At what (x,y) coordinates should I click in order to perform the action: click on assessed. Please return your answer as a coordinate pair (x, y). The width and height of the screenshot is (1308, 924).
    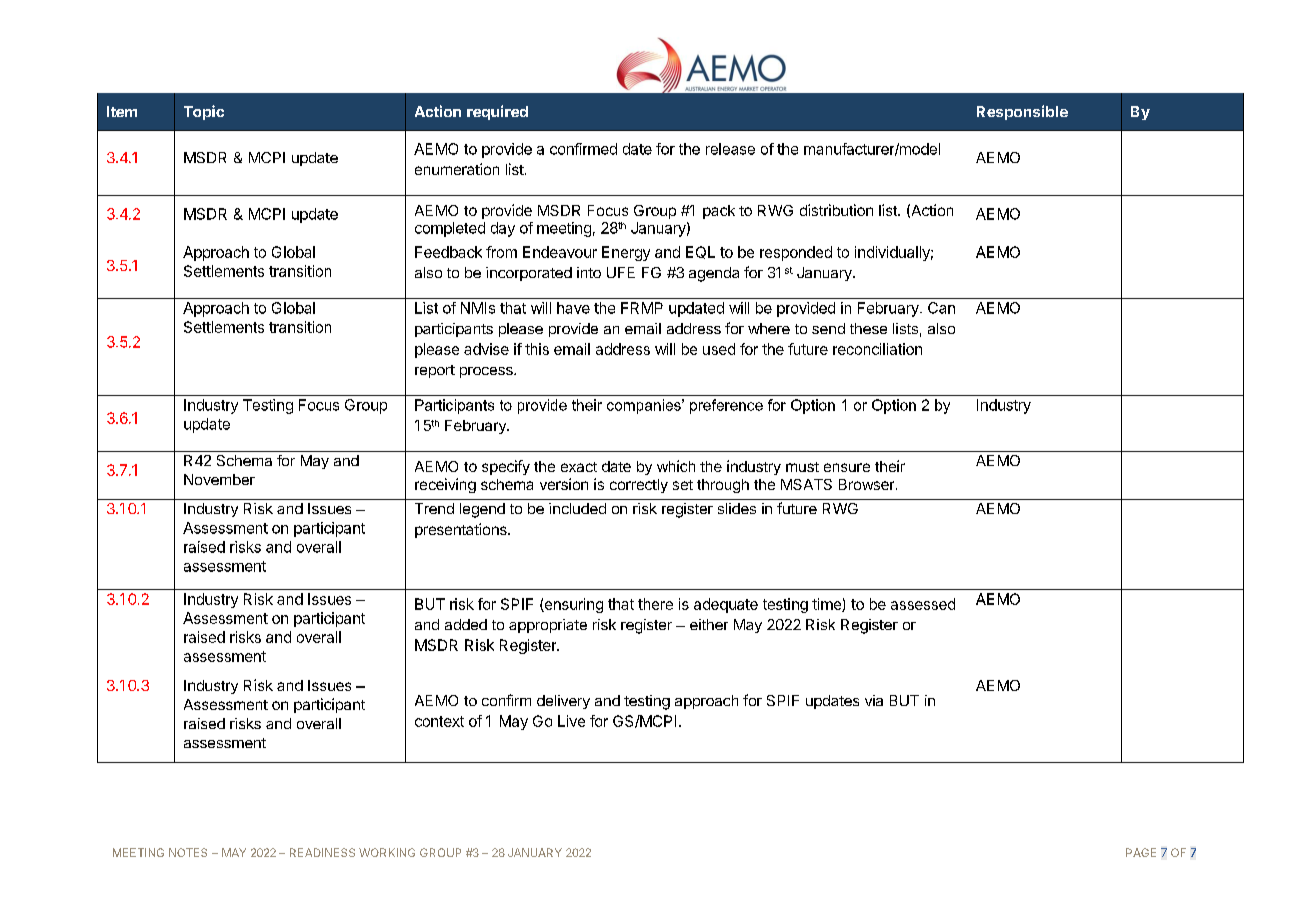
    Looking at the image, I should click on (923, 604).
